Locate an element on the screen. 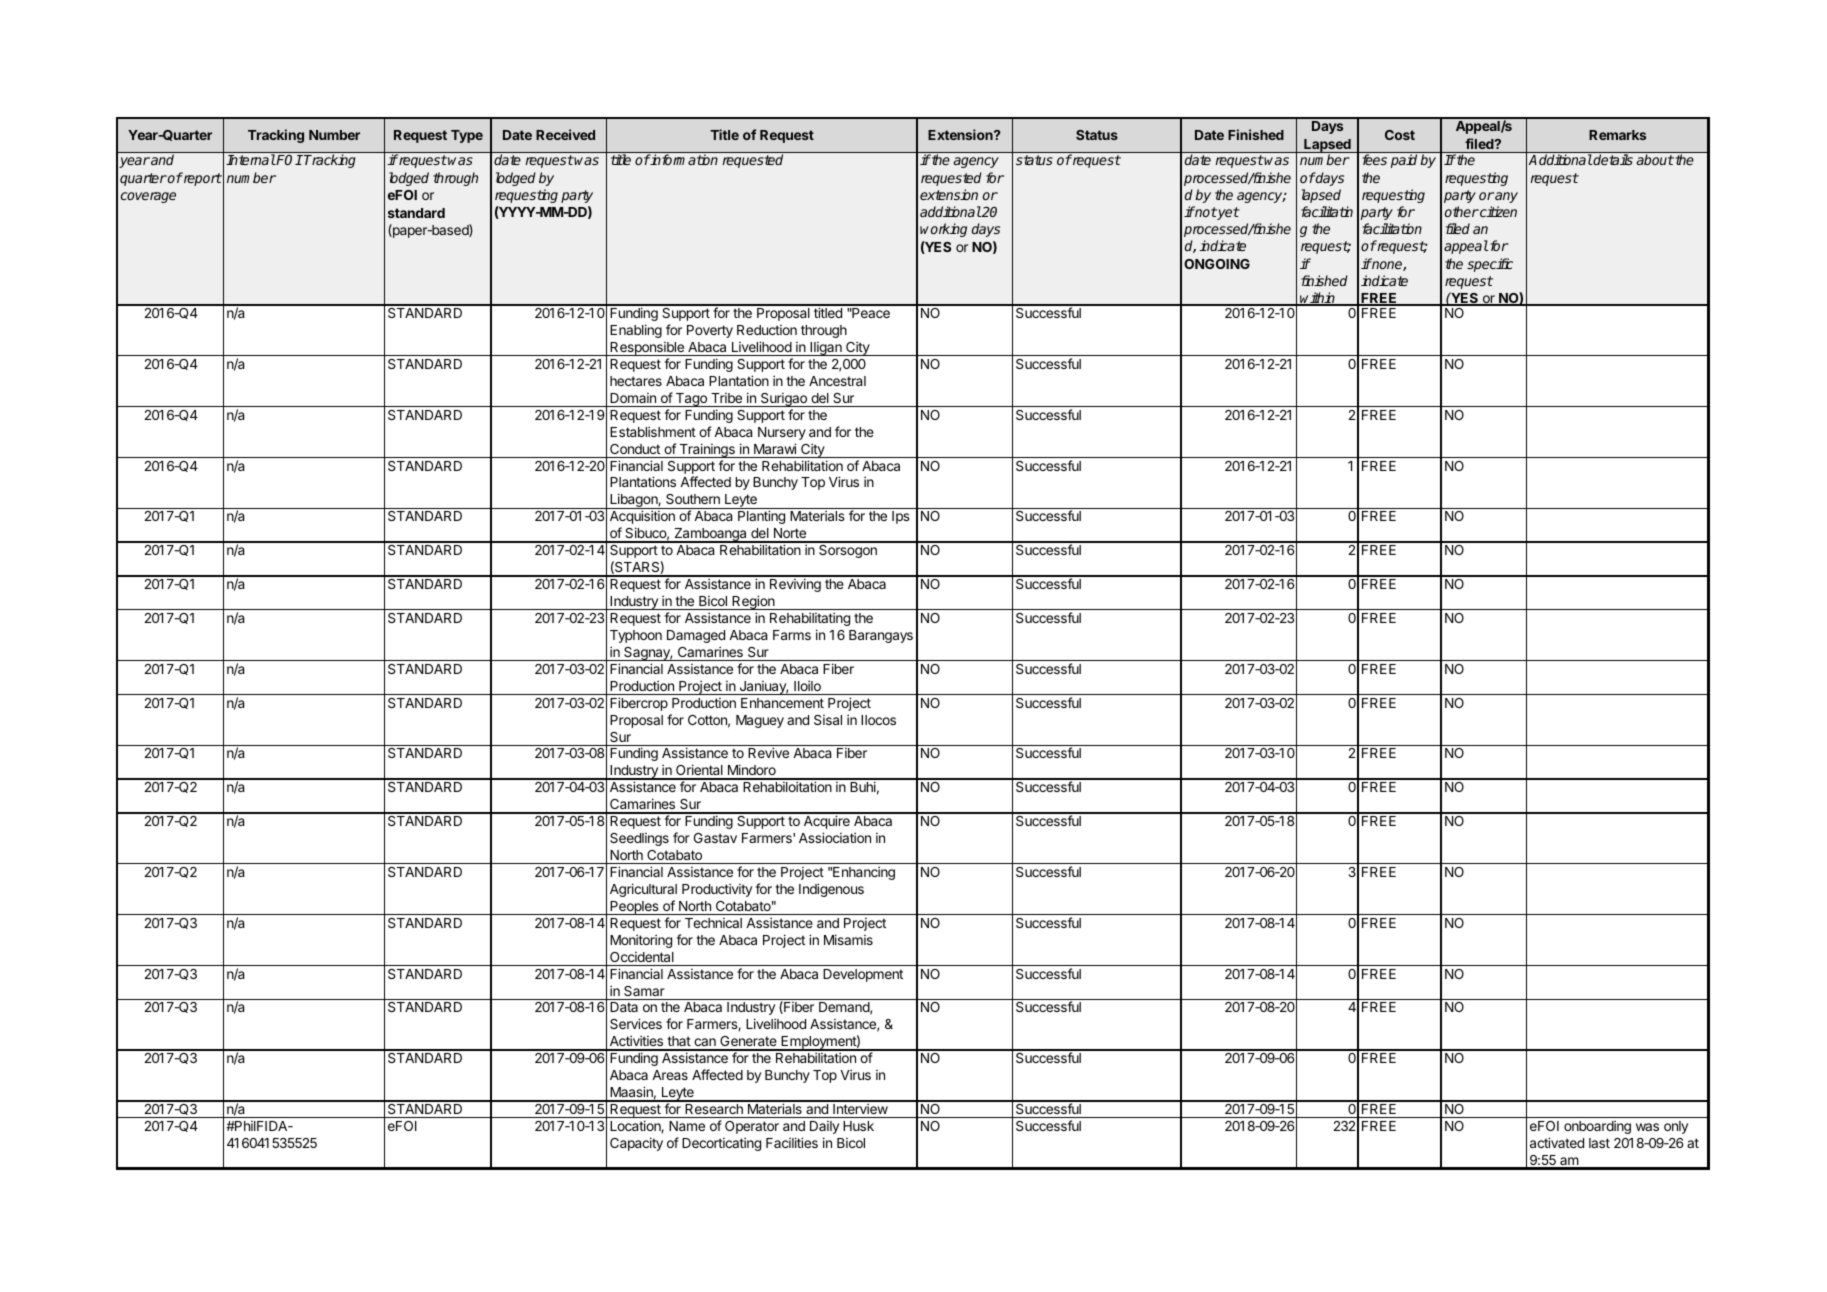 This screenshot has width=1827, height=1292. Internal is located at coordinates (251, 159).
